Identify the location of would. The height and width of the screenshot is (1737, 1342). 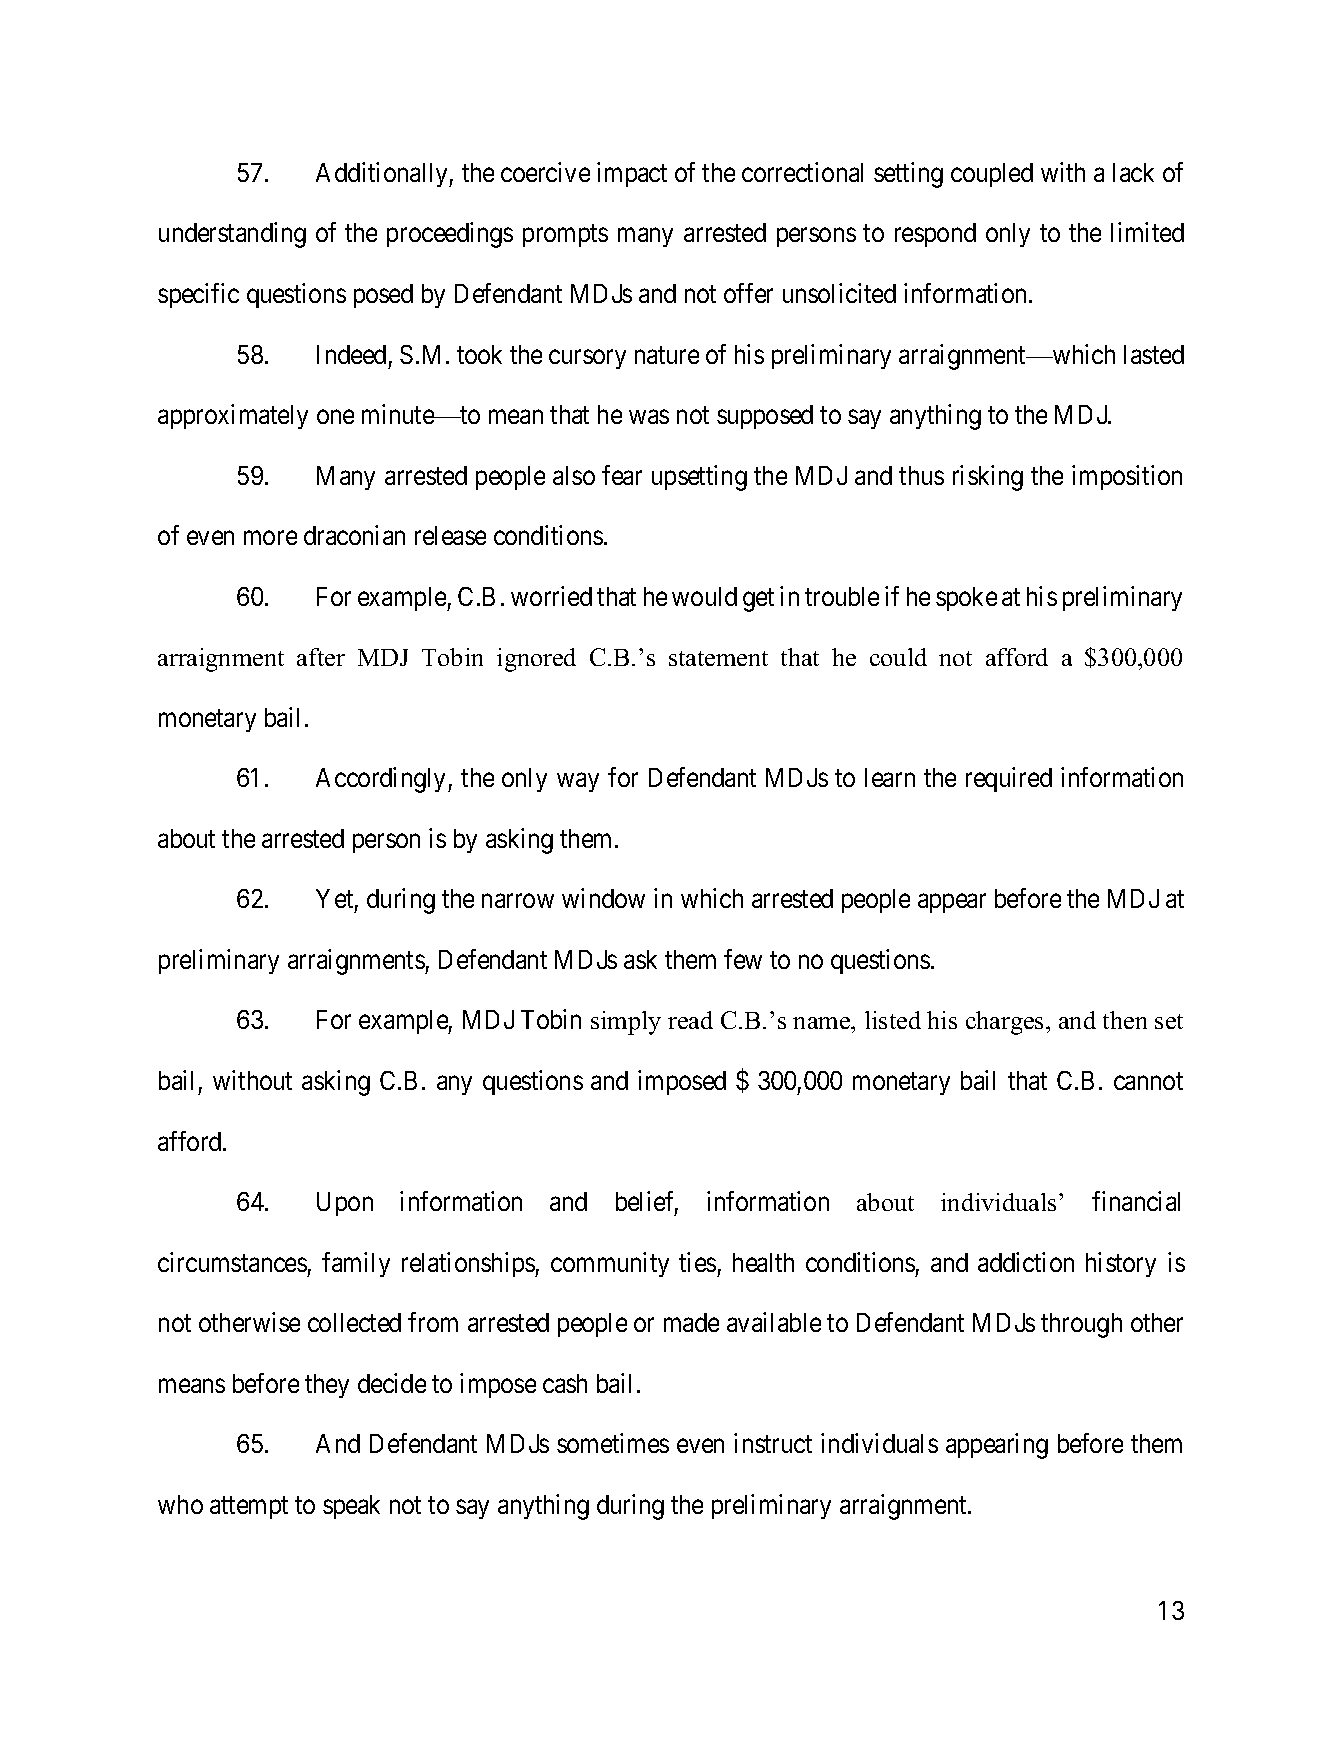
(704, 596).
